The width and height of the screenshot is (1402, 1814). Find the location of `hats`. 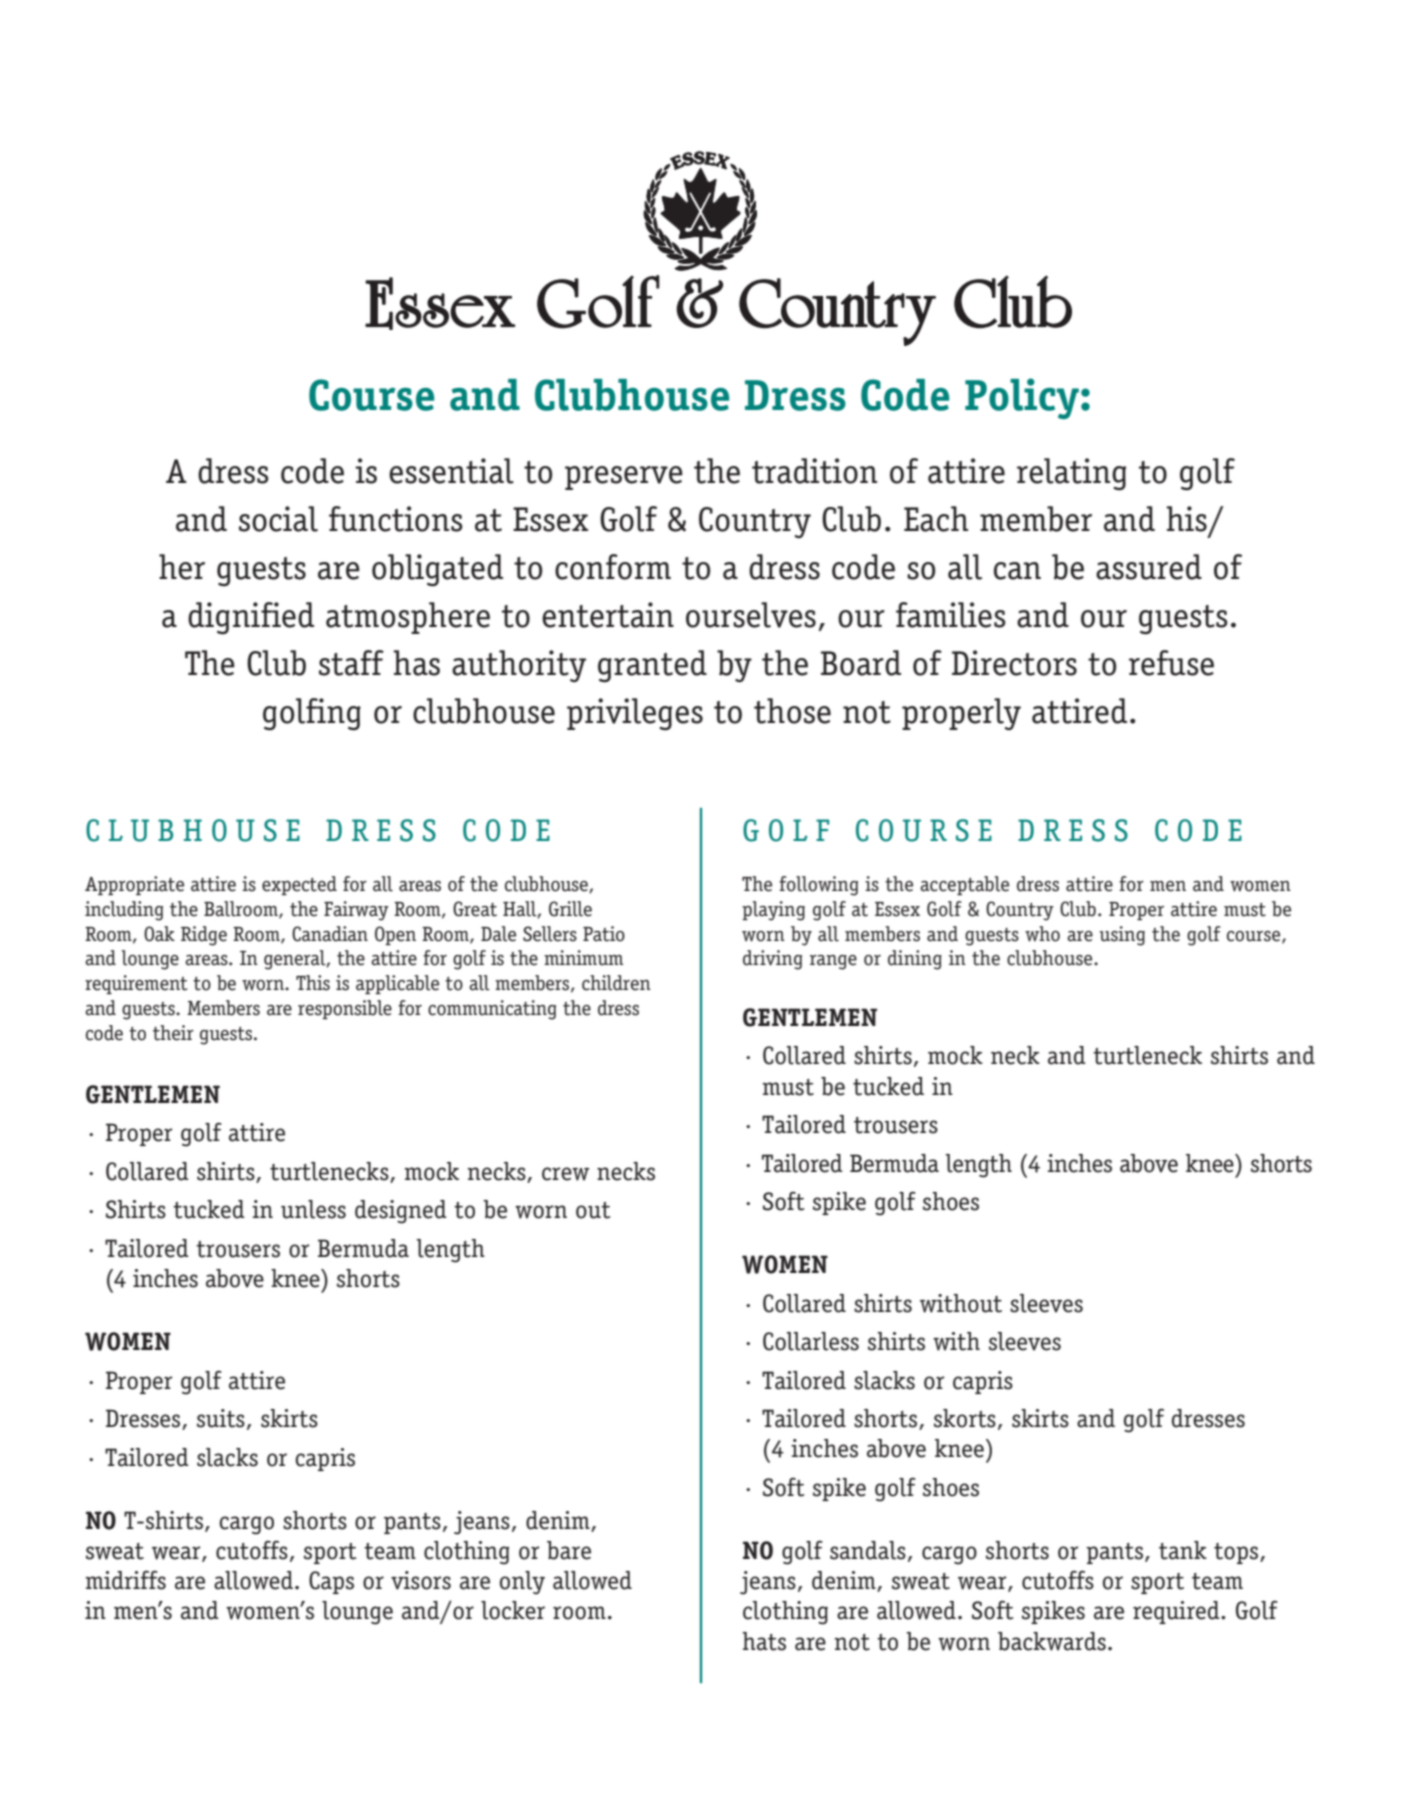

hats is located at coordinates (764, 1641).
